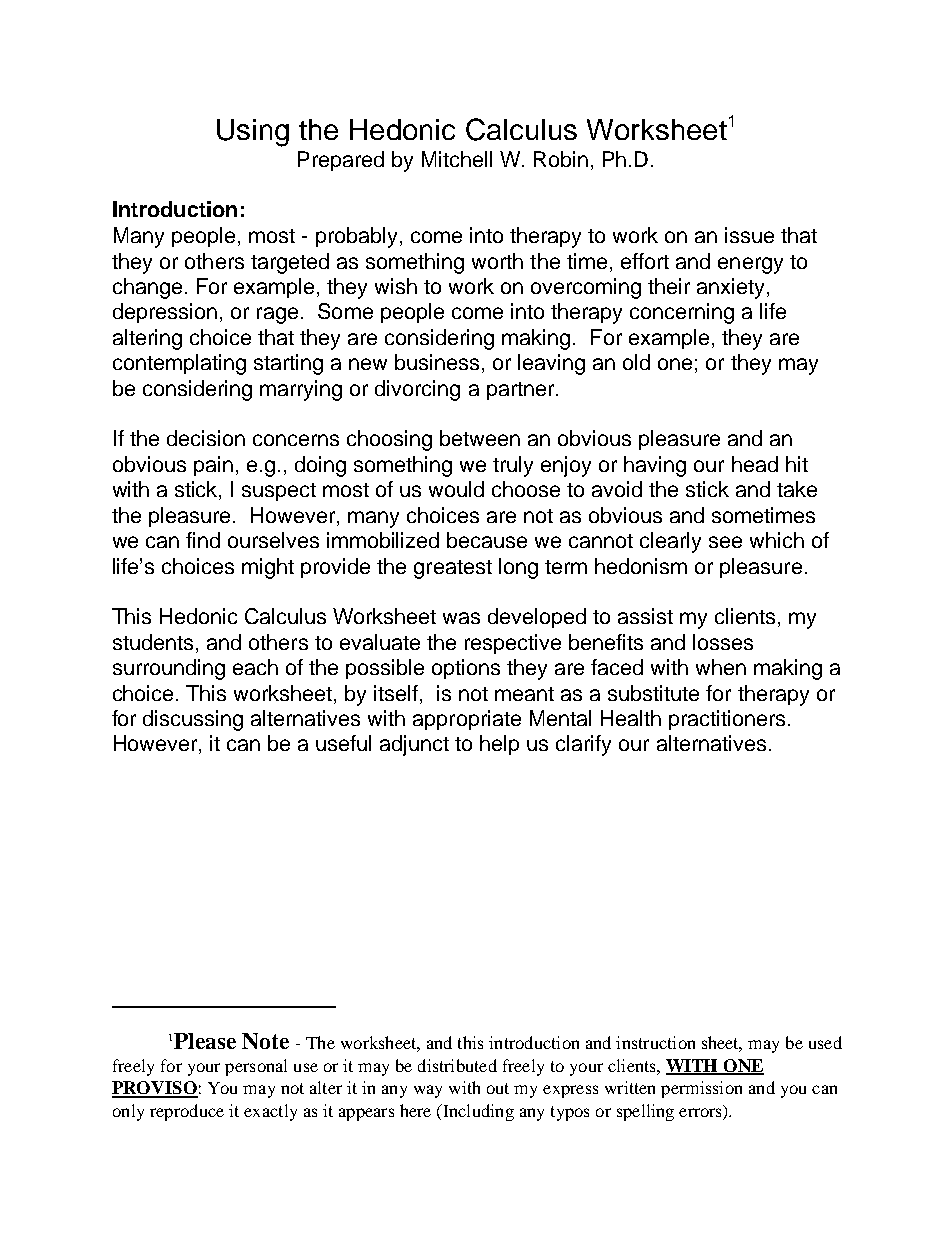 The image size is (952, 1233). I want to click on Mitchell, so click(457, 159).
